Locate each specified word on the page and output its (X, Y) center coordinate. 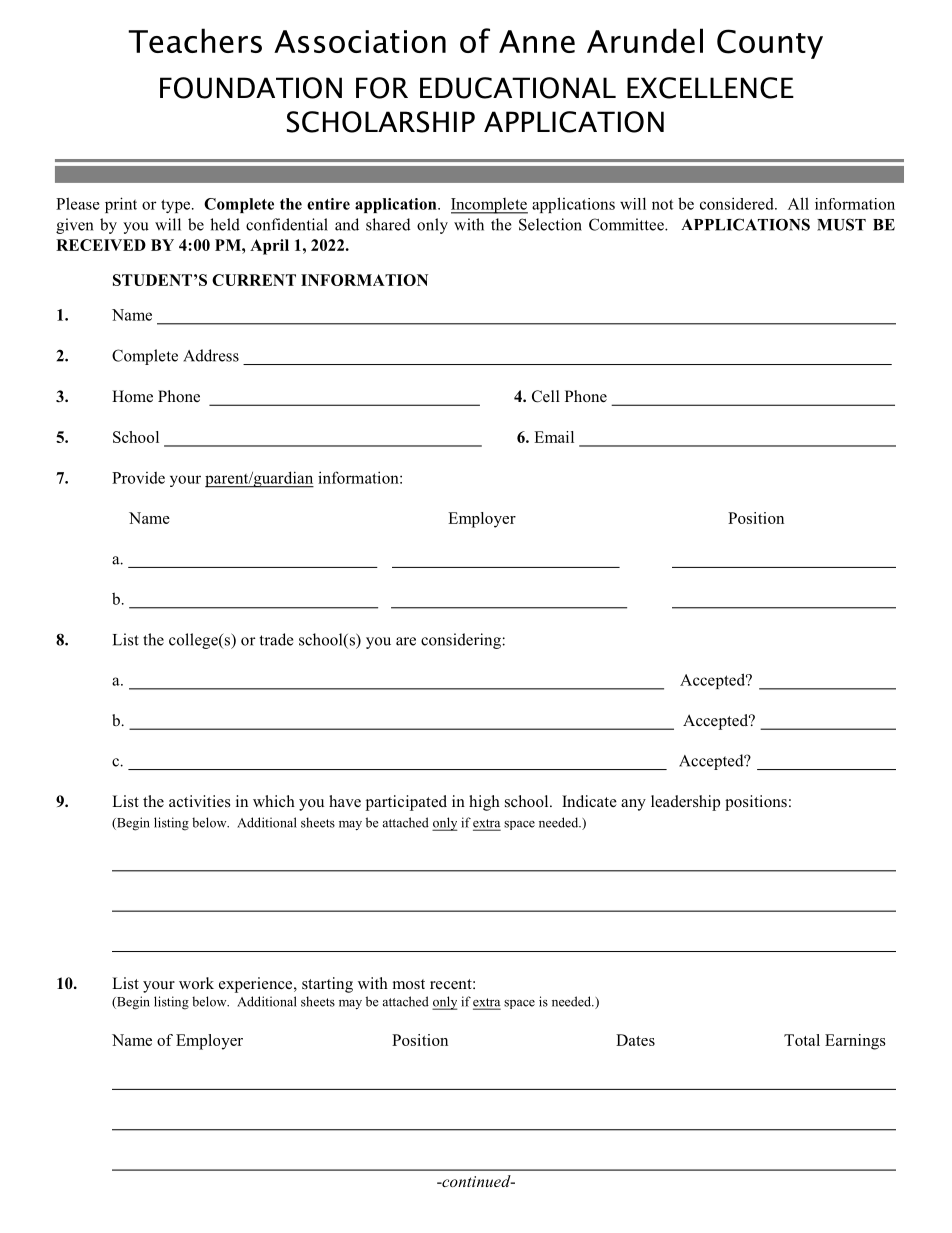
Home (132, 396)
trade (276, 639)
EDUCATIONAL (518, 88)
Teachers (195, 40)
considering (461, 641)
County (770, 44)
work (196, 983)
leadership (685, 803)
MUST (841, 224)
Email (554, 437)
